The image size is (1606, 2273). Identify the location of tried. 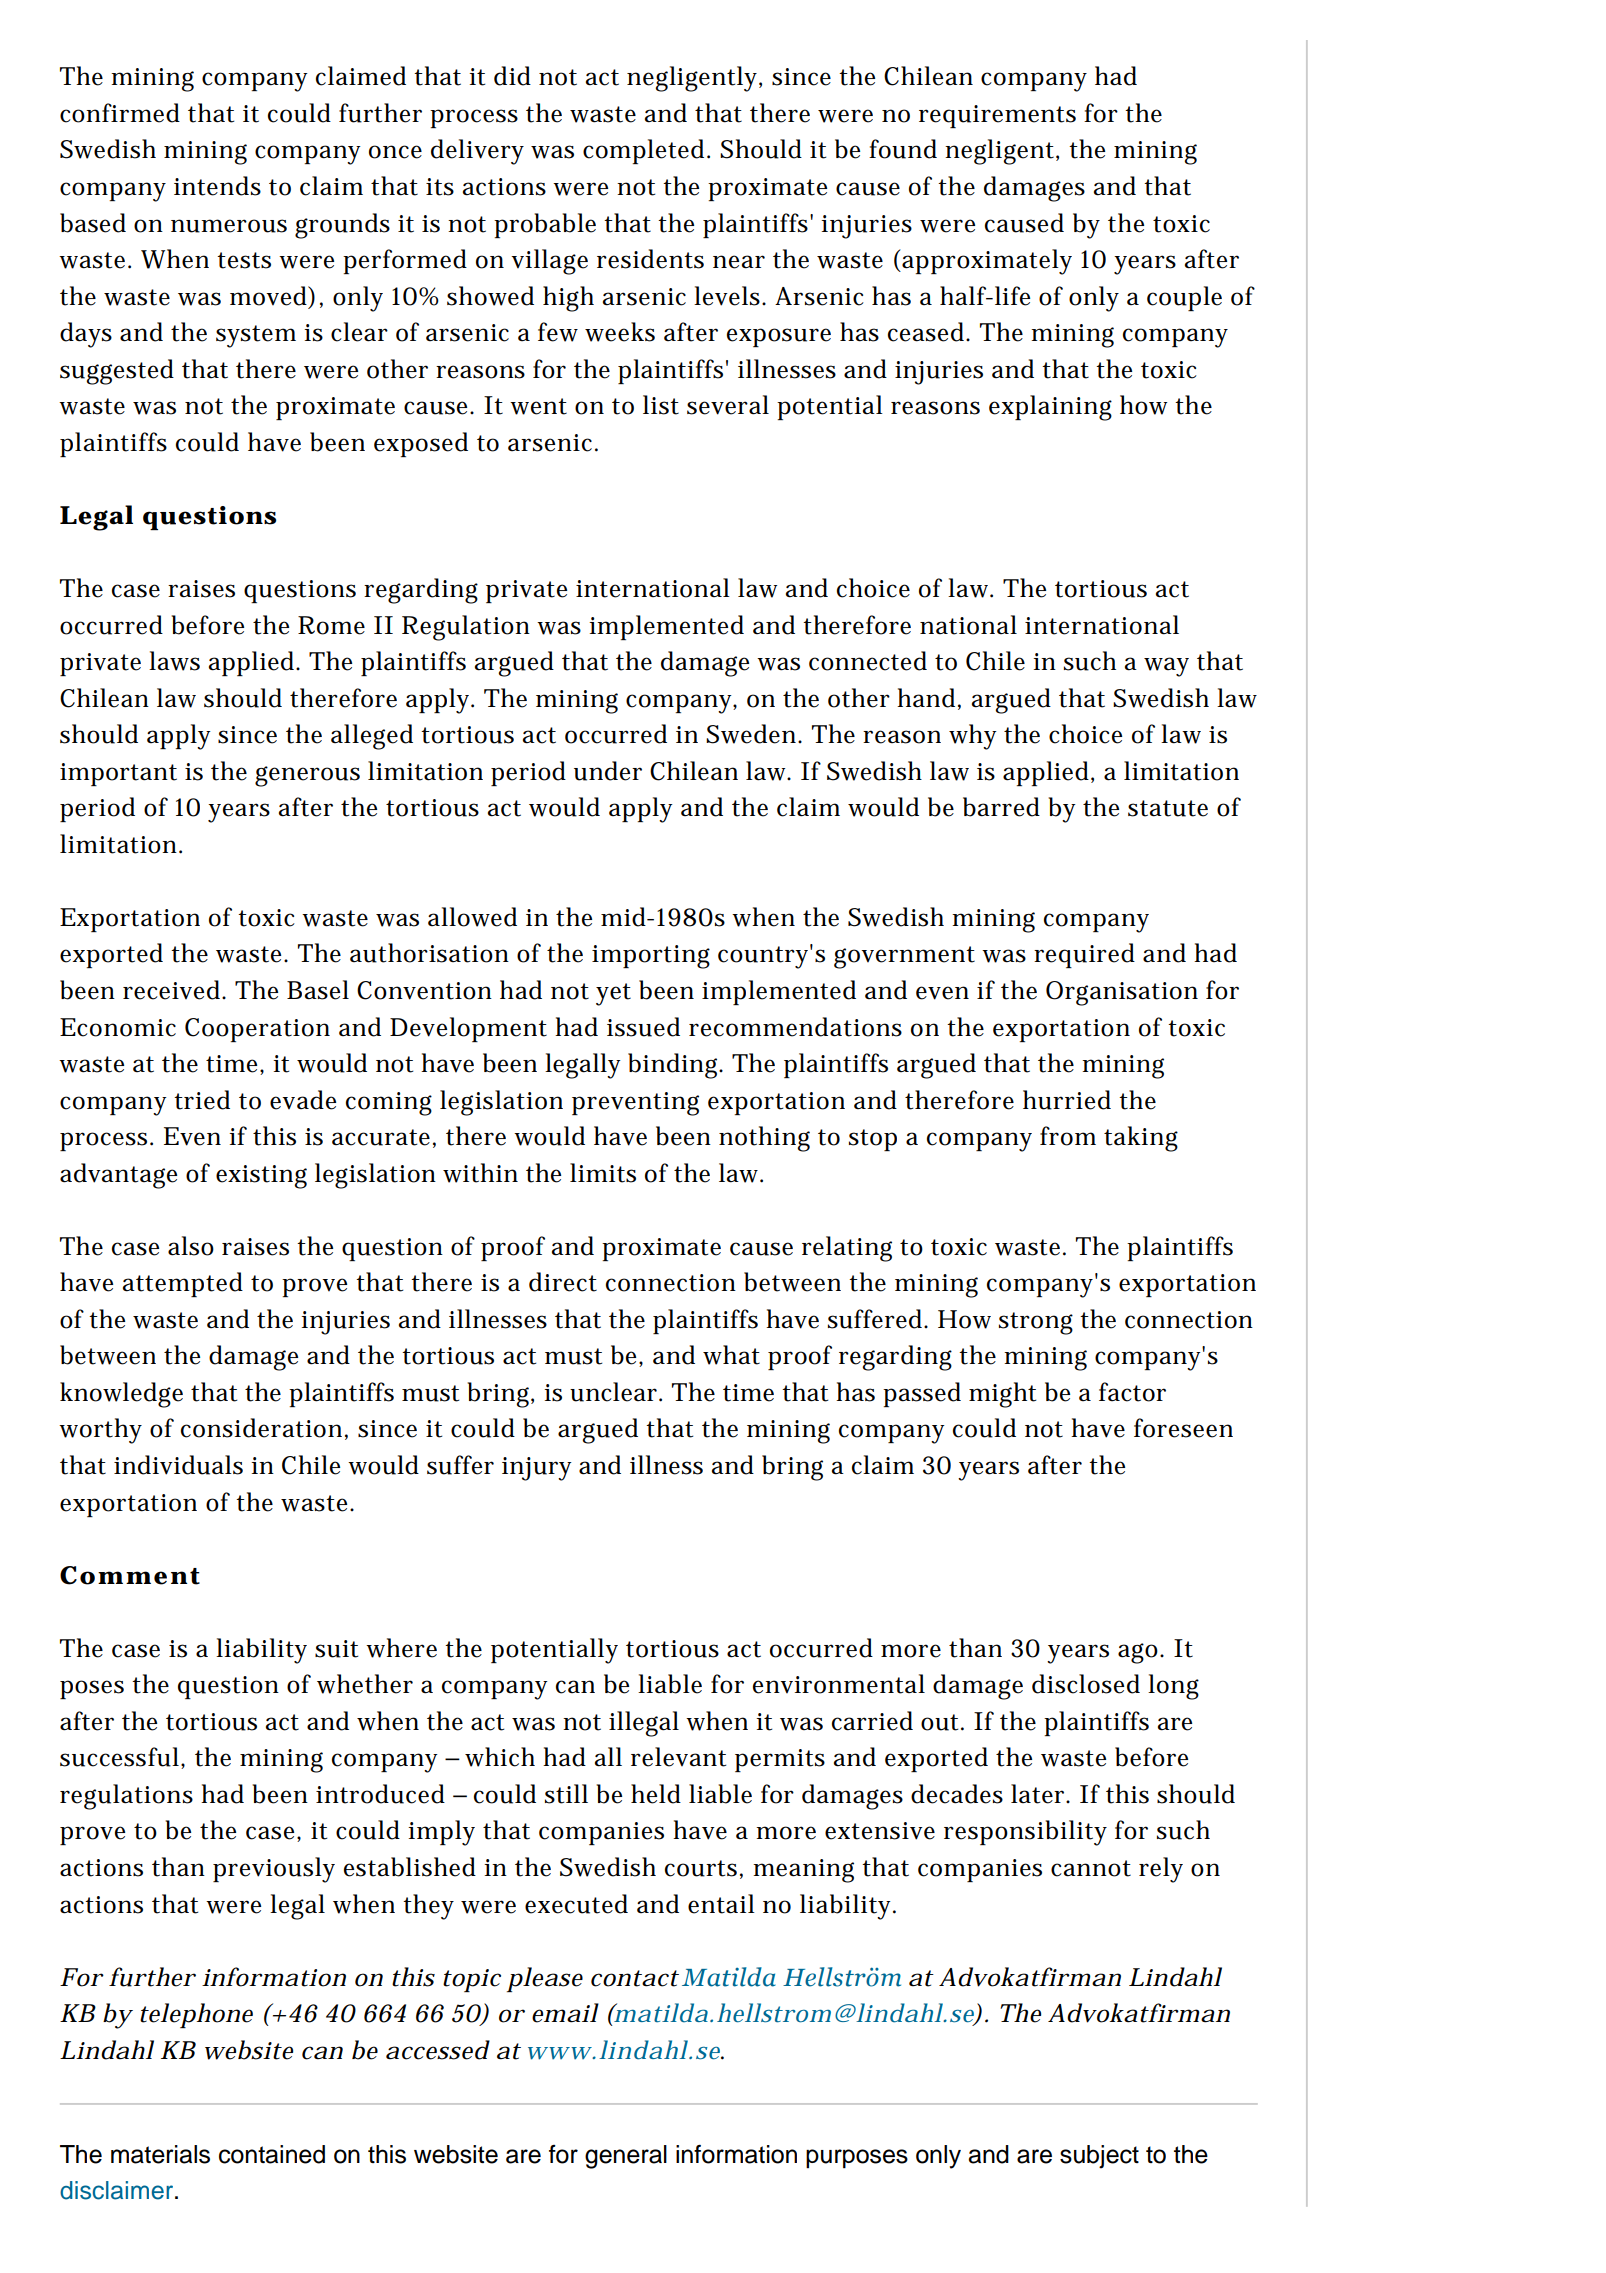
(202, 1100).
